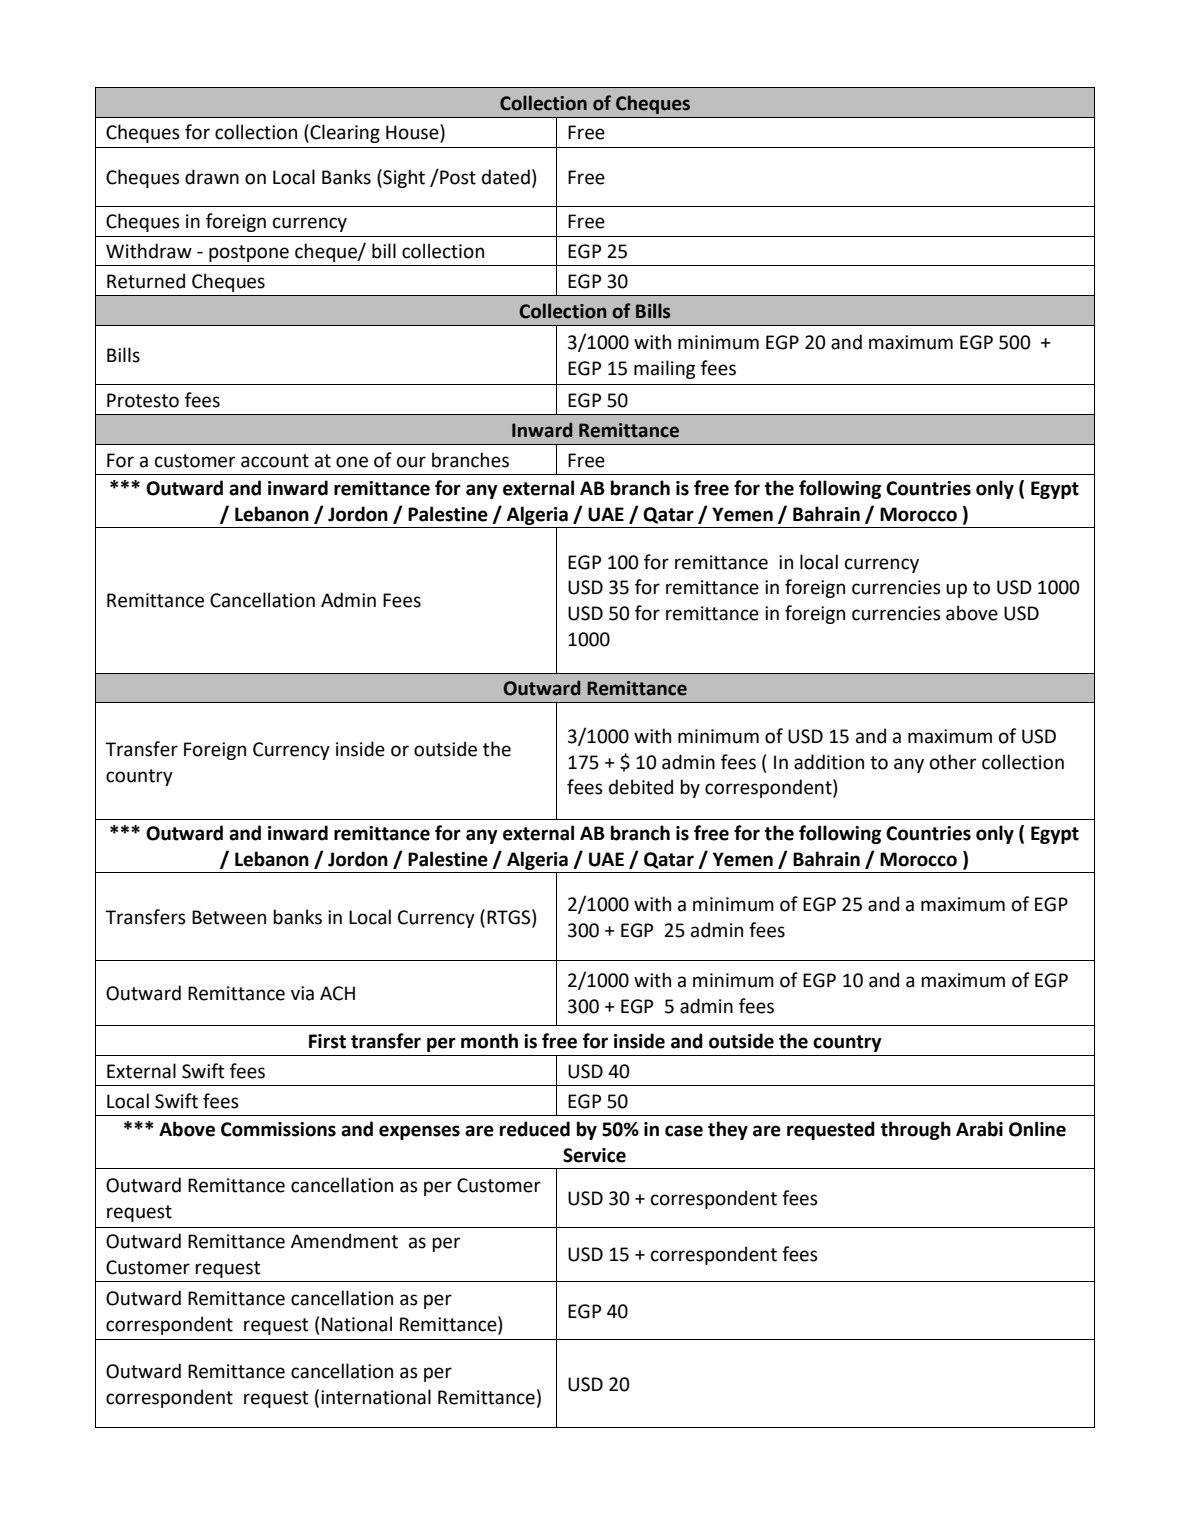 Image resolution: width=1181 pixels, height=1529 pixels. What do you see at coordinates (641, 787) in the screenshot?
I see `debited` at bounding box center [641, 787].
